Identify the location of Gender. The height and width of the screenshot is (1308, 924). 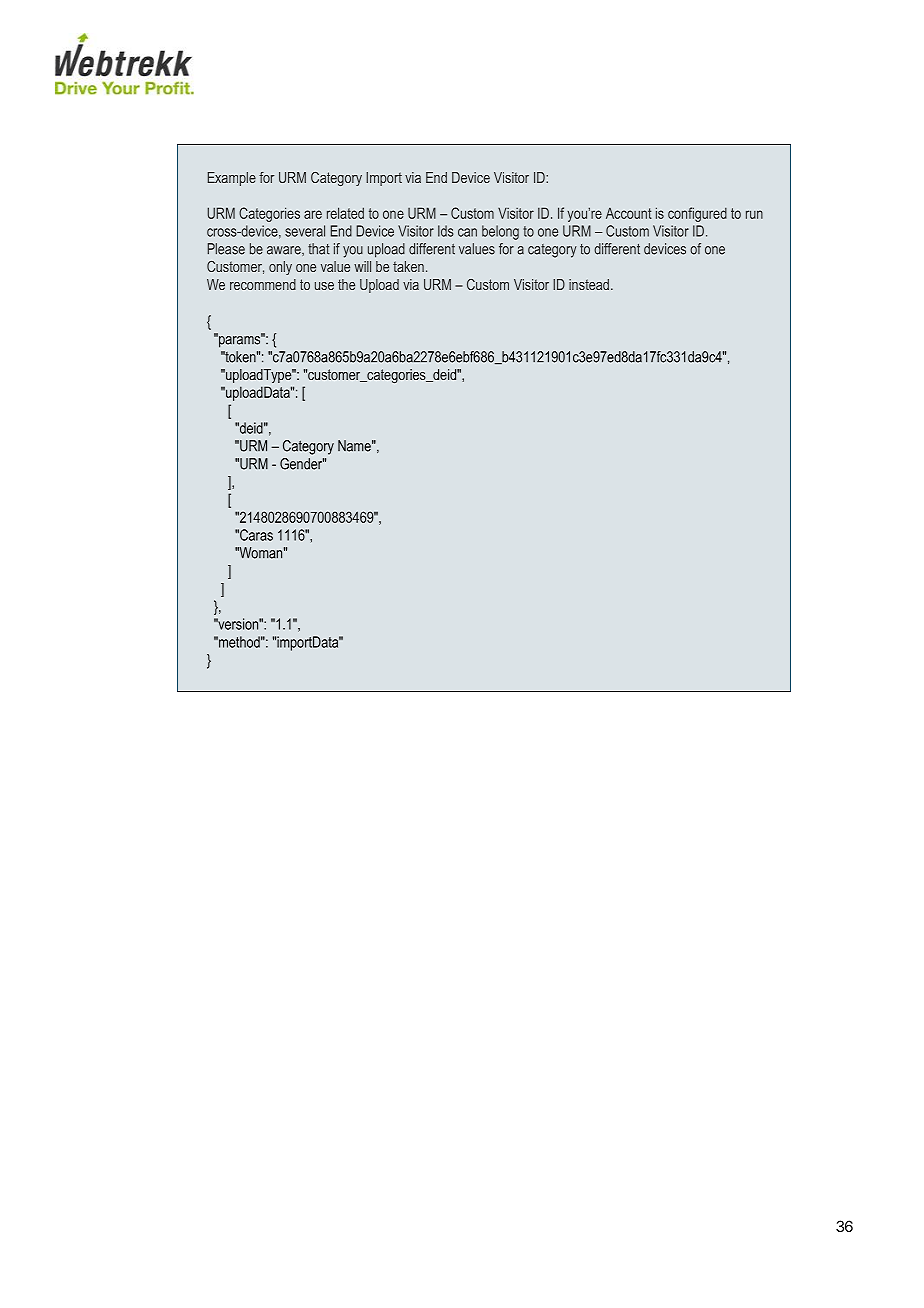
(302, 464).
